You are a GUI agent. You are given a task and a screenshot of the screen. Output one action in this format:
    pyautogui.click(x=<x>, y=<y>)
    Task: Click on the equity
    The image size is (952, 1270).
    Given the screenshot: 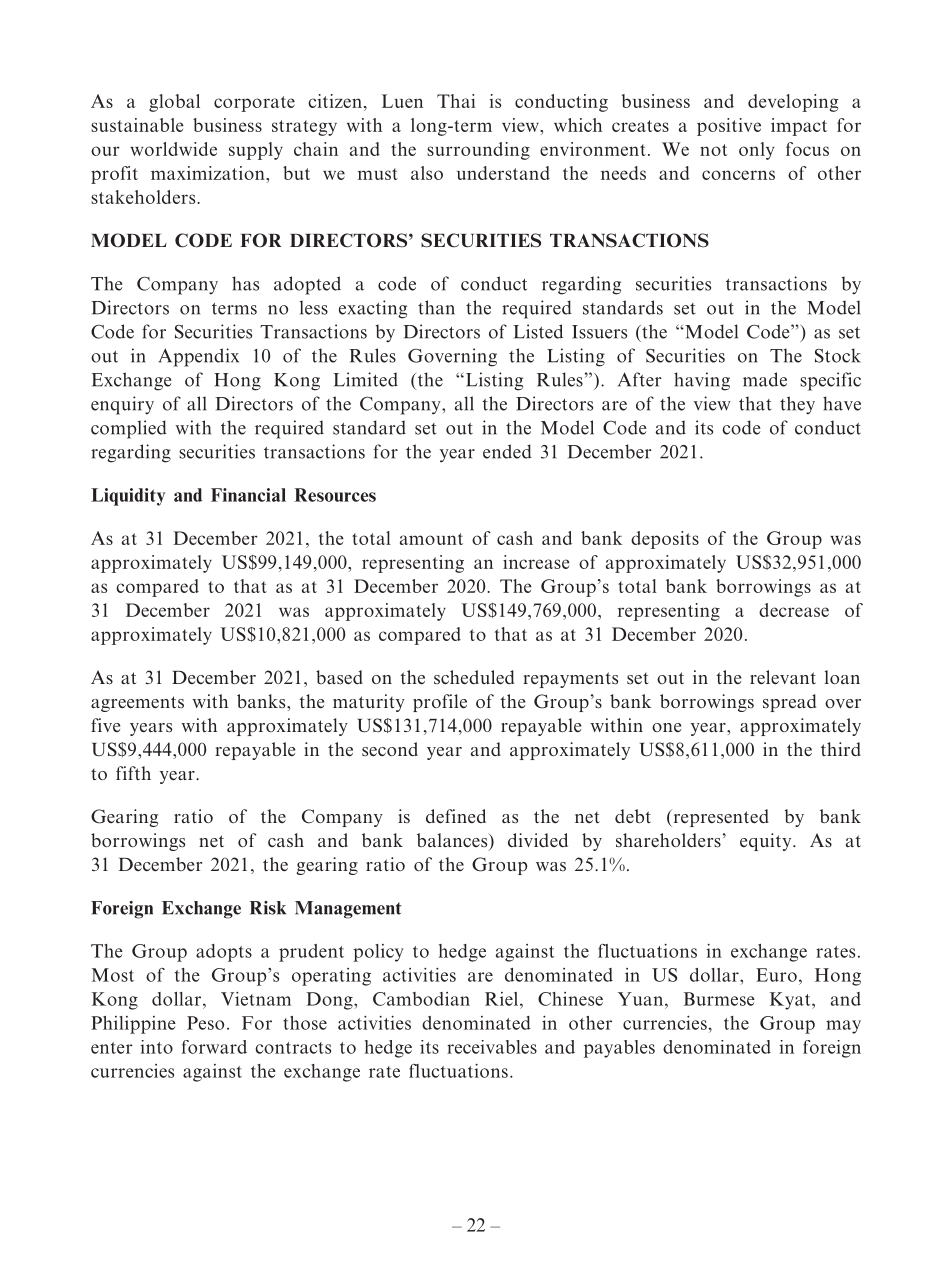 What is the action you would take?
    pyautogui.click(x=767, y=842)
